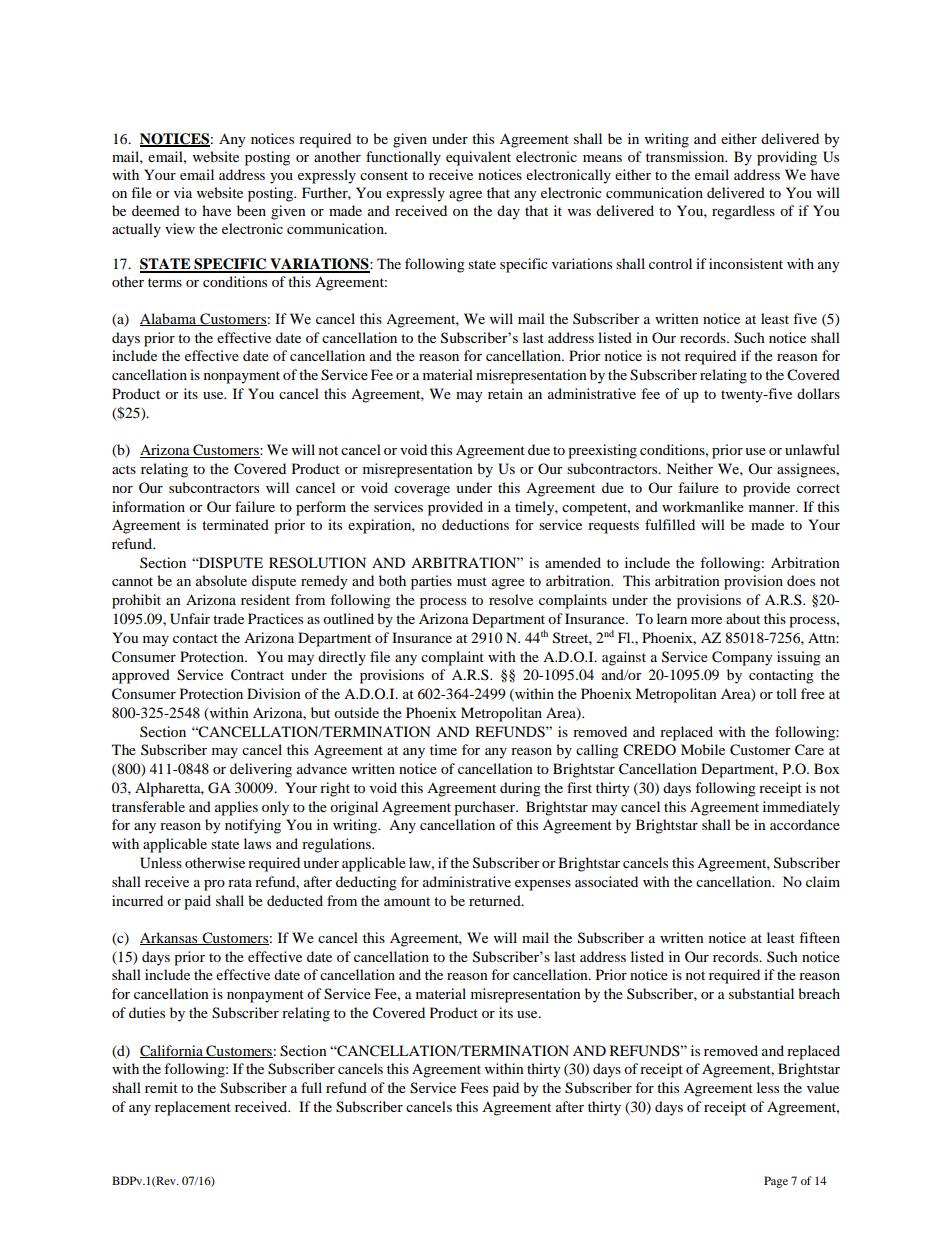  I want to click on equivalent, so click(478, 158).
